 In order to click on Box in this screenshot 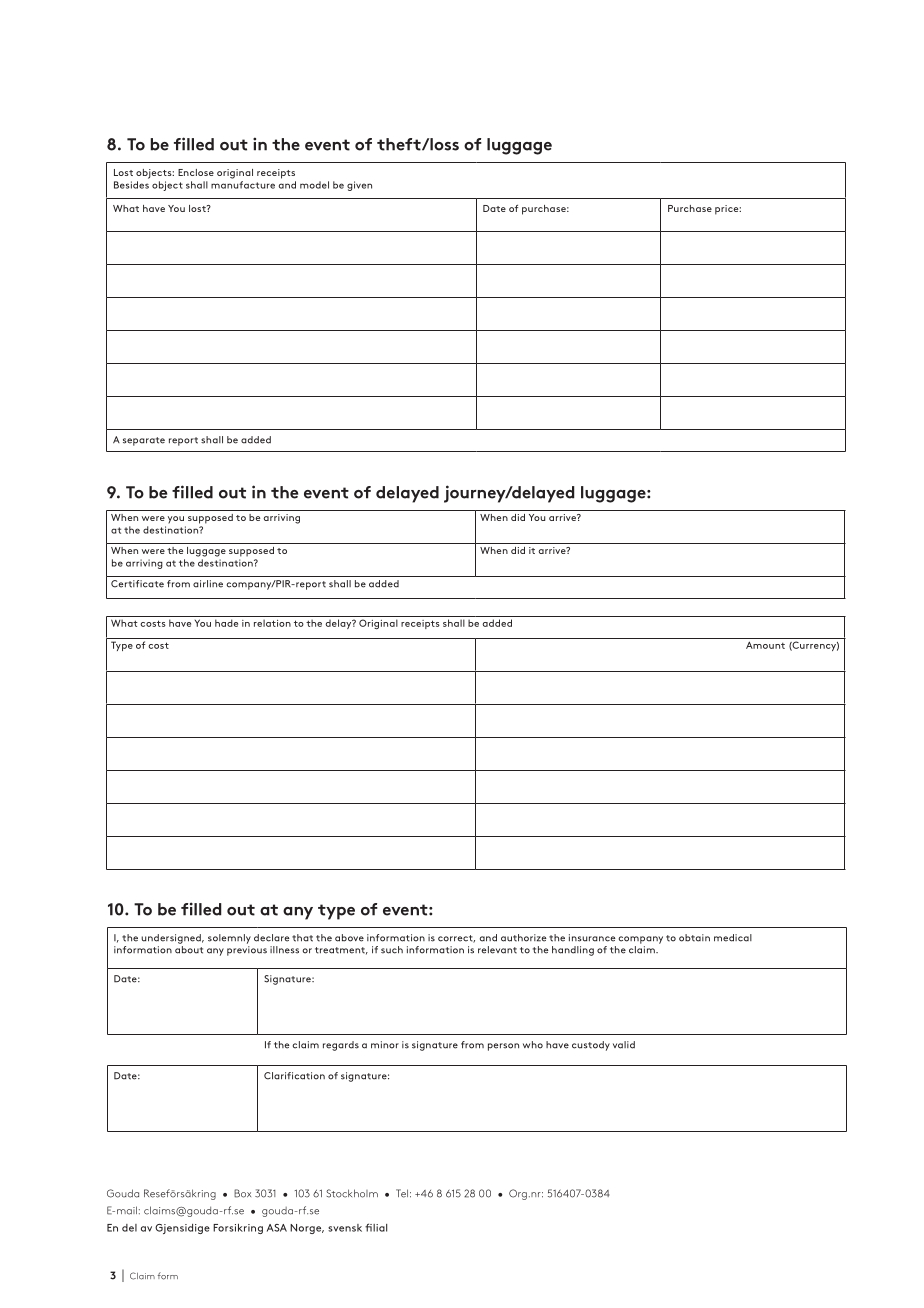, I will do `click(242, 1193)`.
